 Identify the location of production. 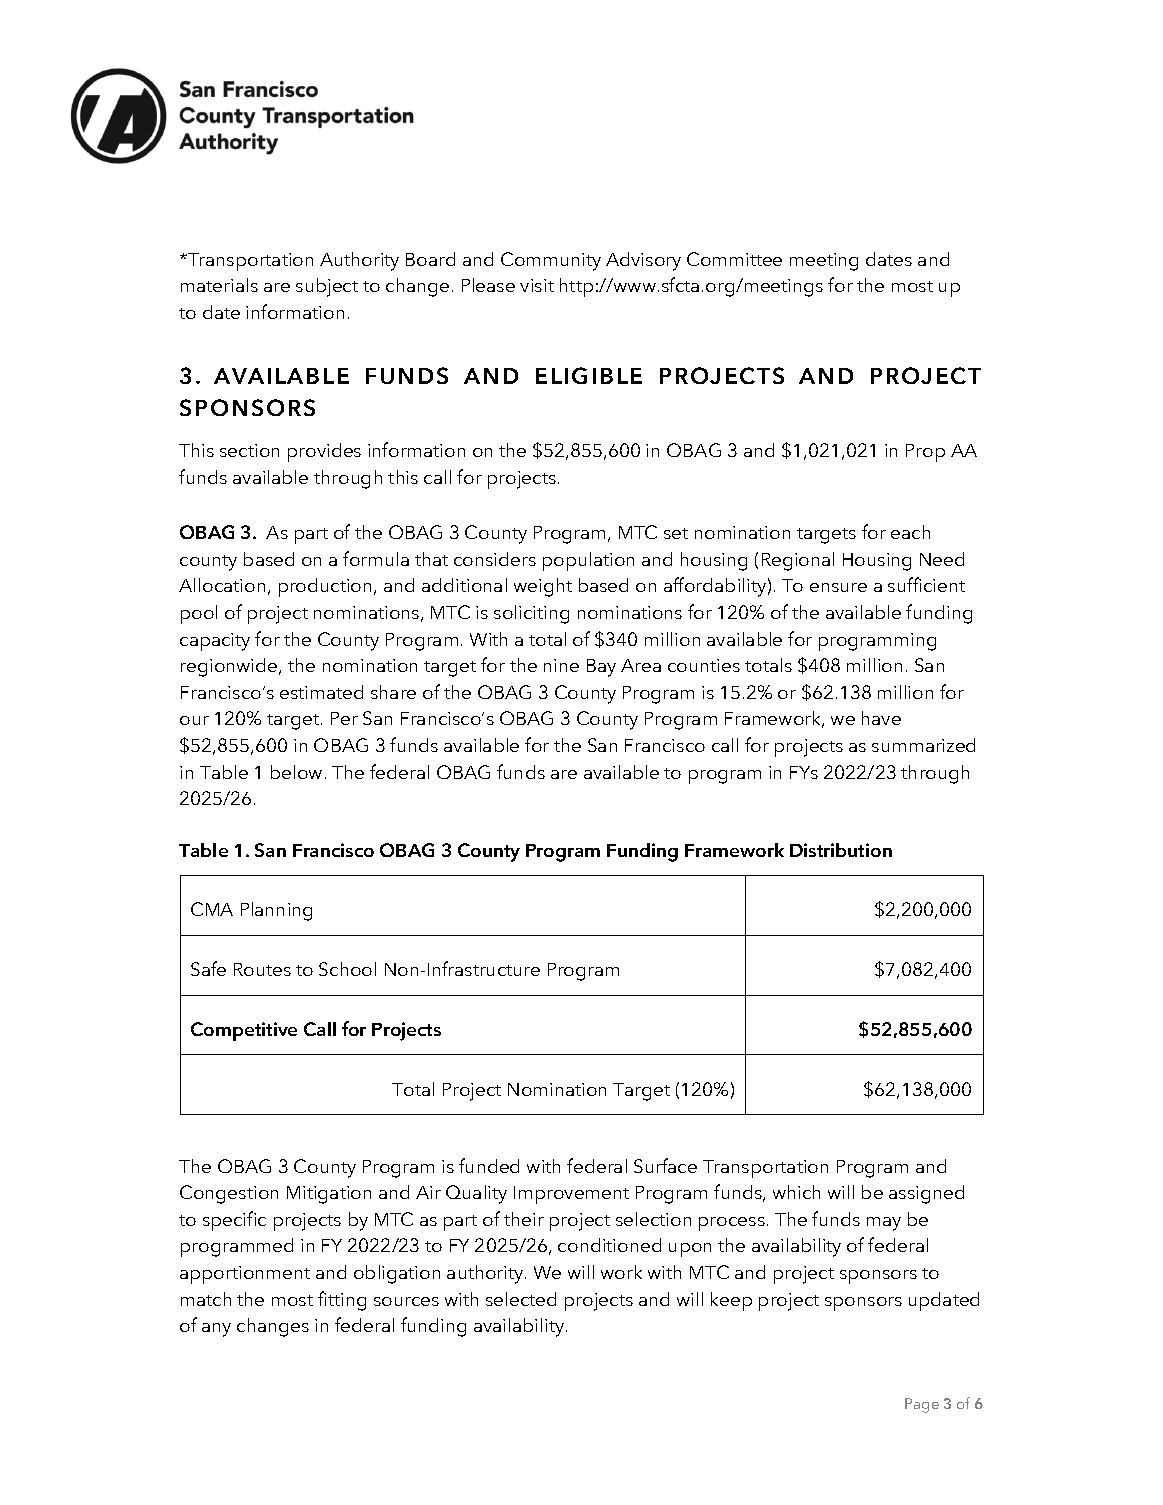
(325, 587).
